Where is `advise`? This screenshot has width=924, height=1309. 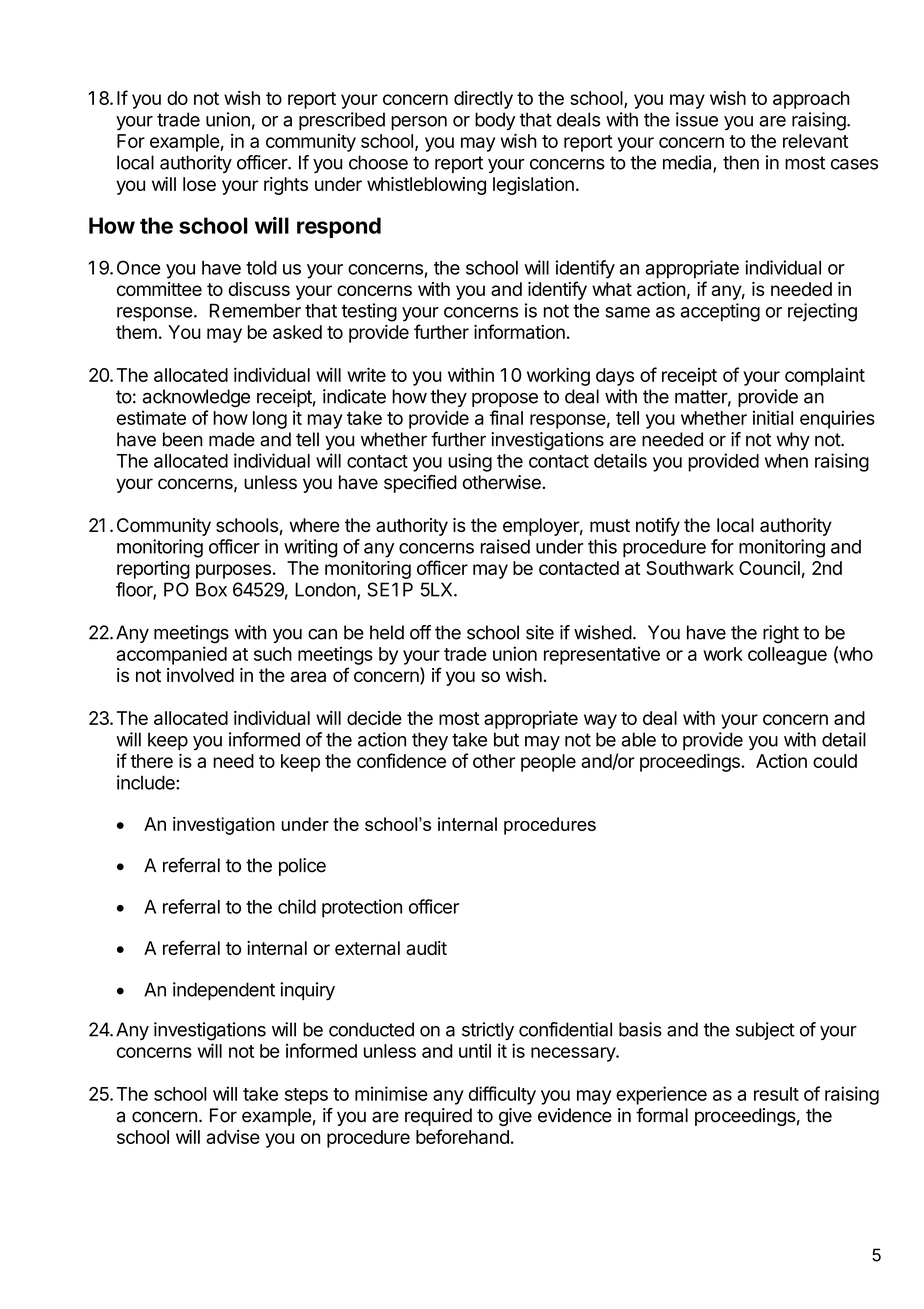 advise is located at coordinates (233, 1137).
